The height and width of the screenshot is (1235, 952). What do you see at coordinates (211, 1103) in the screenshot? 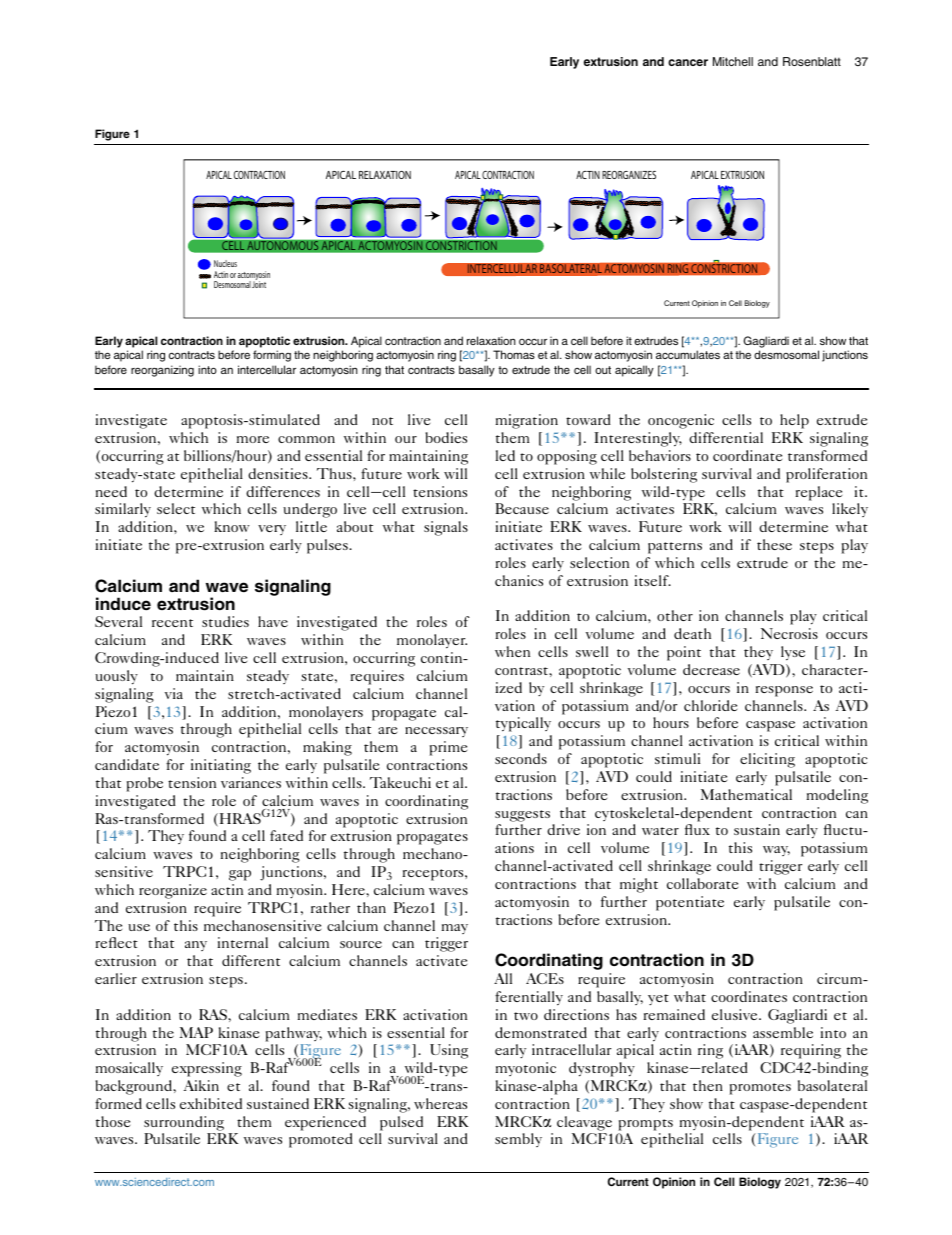
I see `exhibited` at bounding box center [211, 1103].
